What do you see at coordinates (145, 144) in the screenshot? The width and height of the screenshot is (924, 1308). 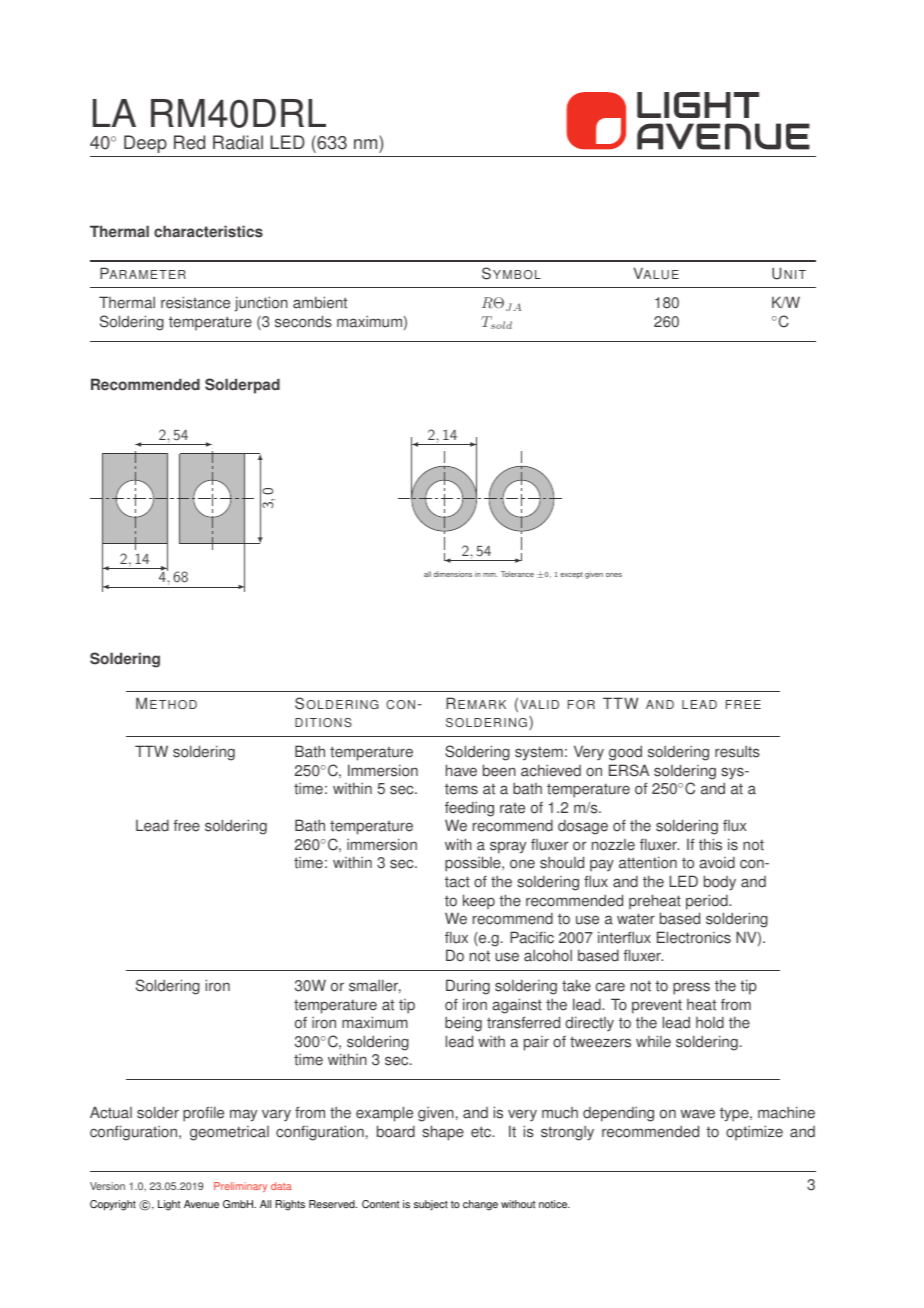 I see `Deep` at bounding box center [145, 144].
